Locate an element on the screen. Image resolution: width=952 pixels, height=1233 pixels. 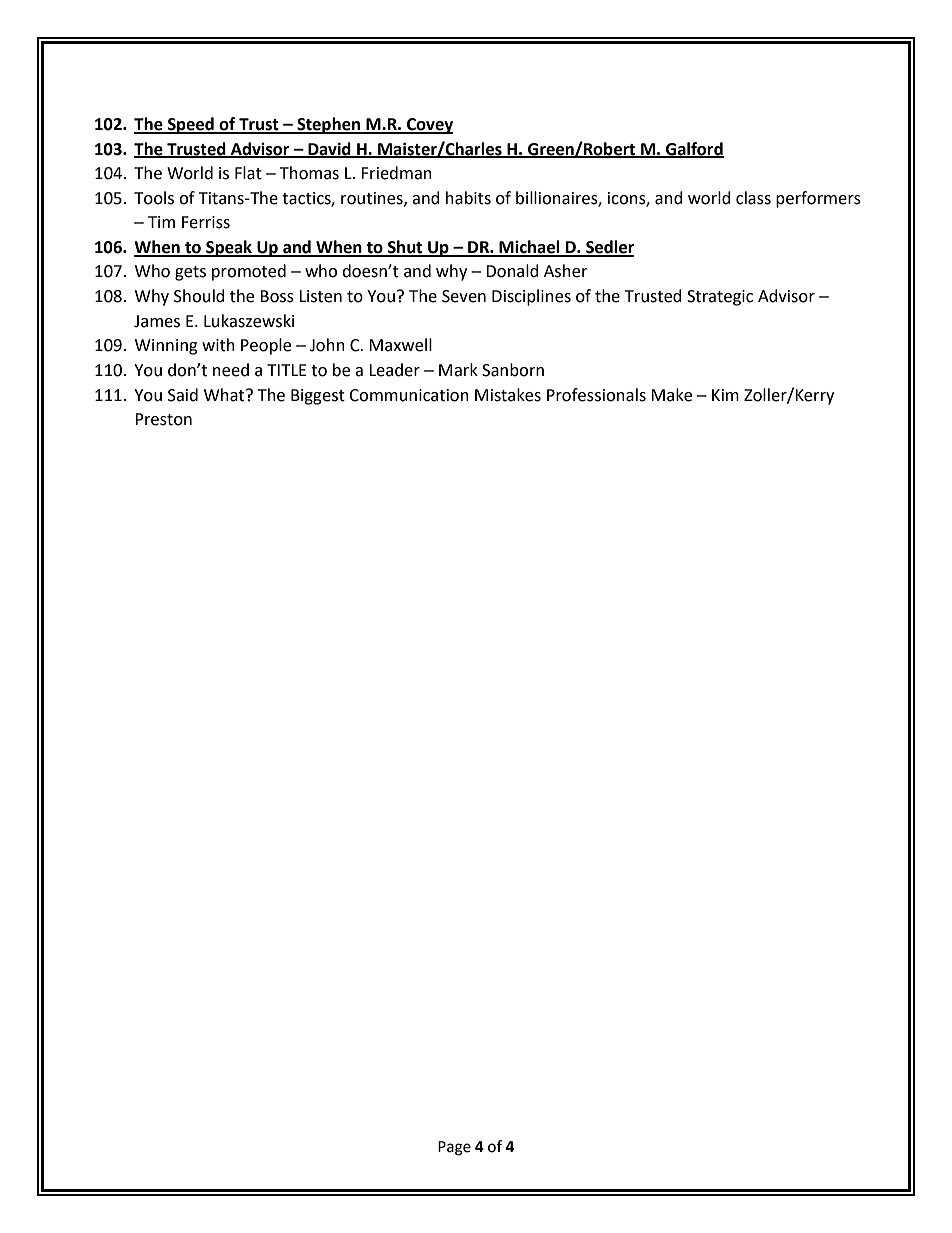
Galford is located at coordinates (694, 149).
